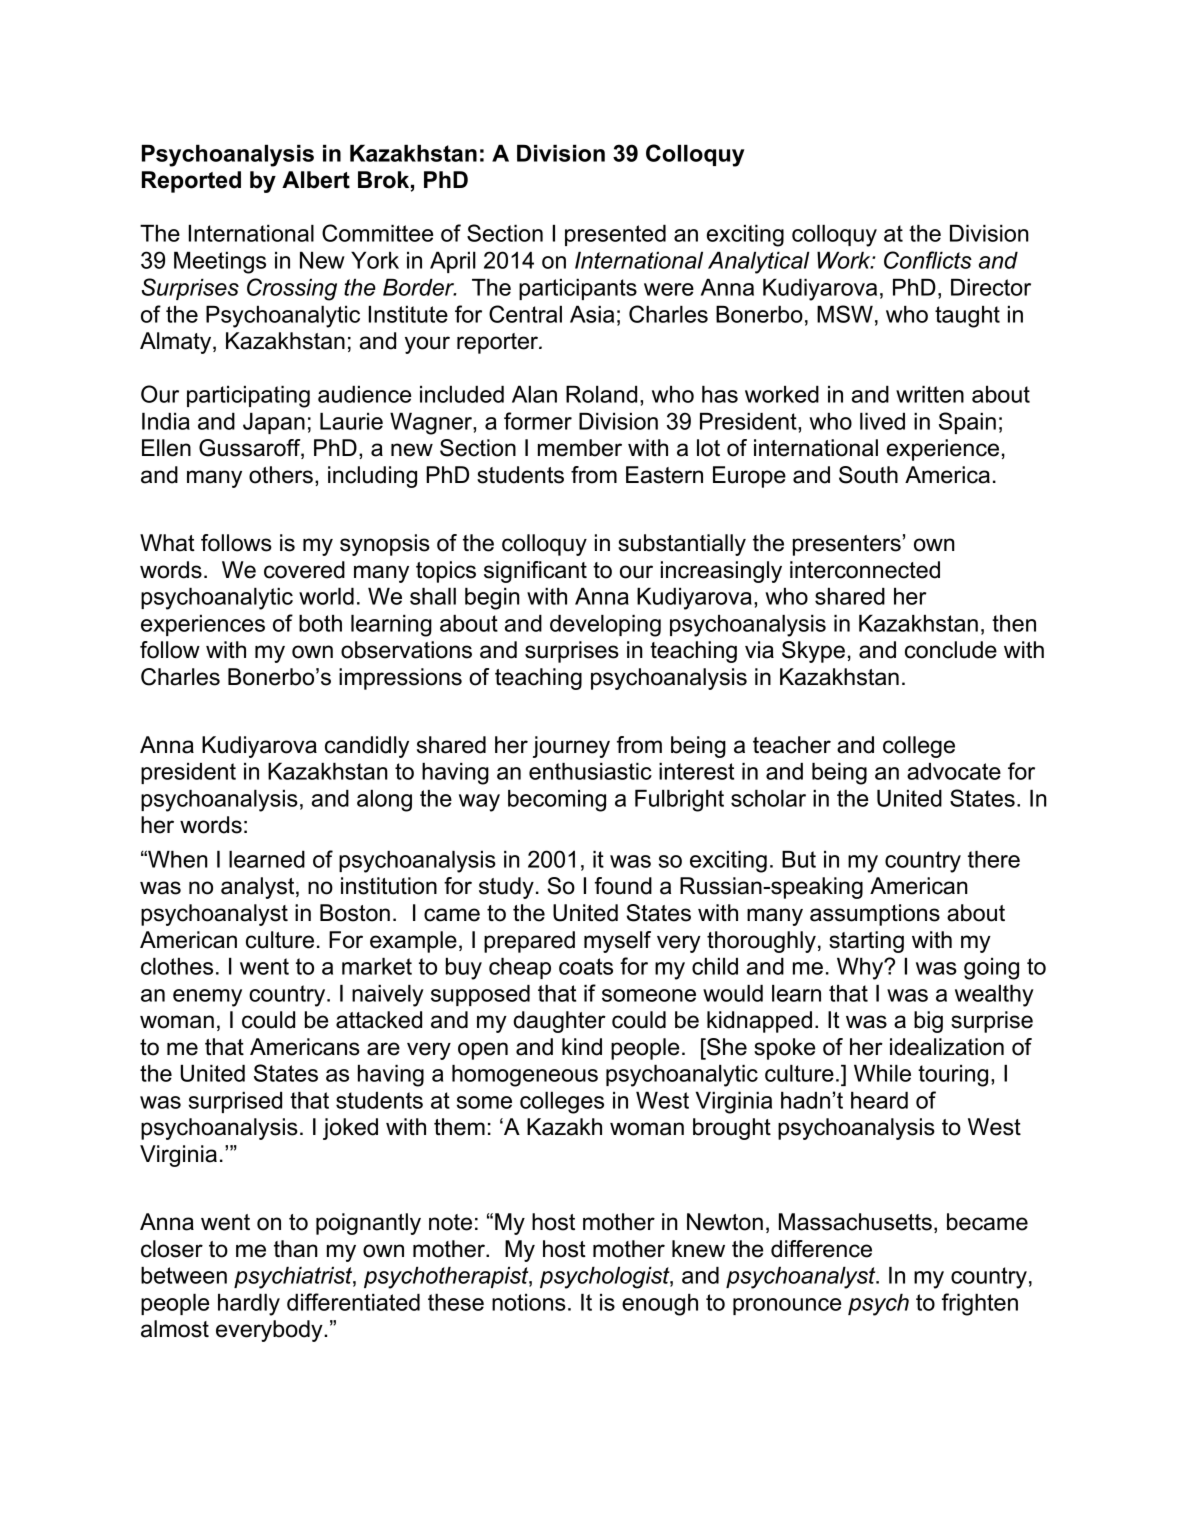 The height and width of the screenshot is (1537, 1188). I want to click on hardly, so click(249, 1305).
